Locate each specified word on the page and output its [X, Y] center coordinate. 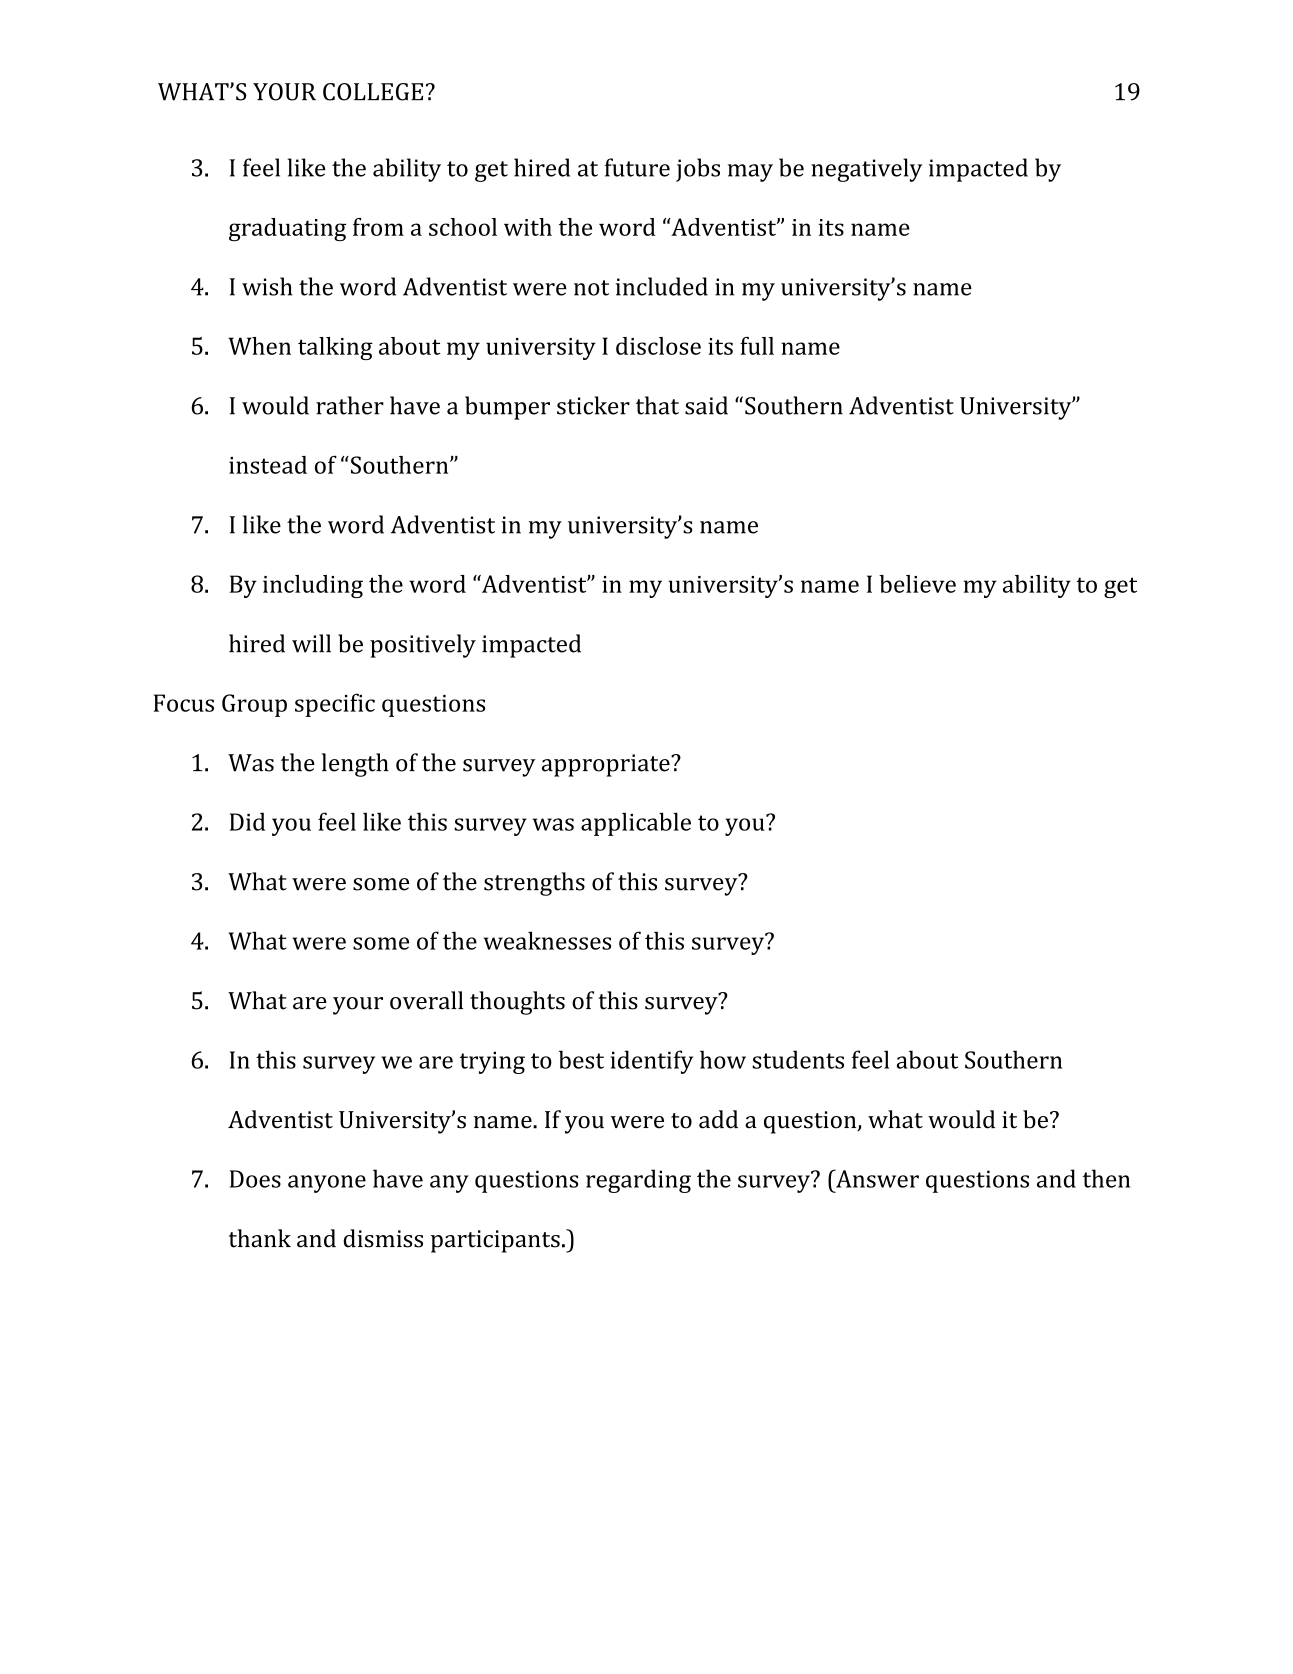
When [259, 346]
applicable [636, 824]
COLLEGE [373, 92]
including [313, 586]
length [355, 765]
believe [917, 584]
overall [426, 1000]
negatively [866, 170]
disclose [658, 346]
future [637, 167]
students [798, 1059]
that [657, 405]
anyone [327, 1184]
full [757, 346]
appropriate [607, 765]
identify [652, 1062]
